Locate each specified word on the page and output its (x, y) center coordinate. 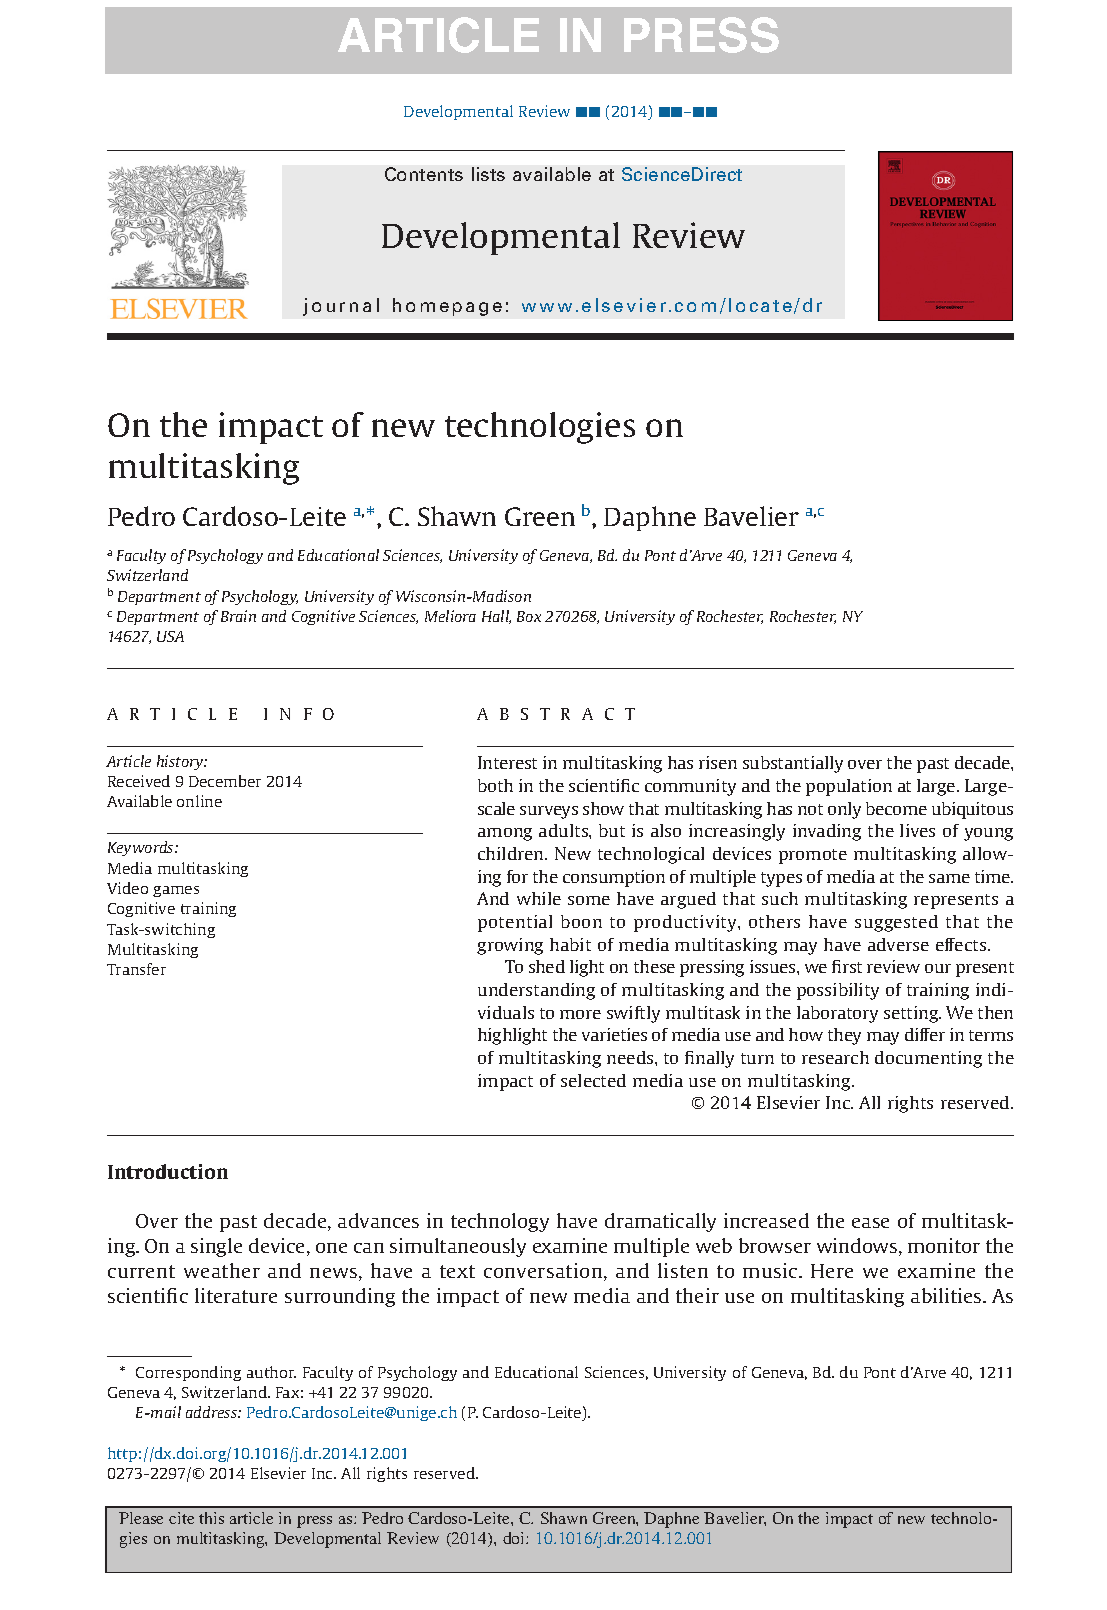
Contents (424, 174)
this (211, 1518)
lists (488, 174)
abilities (947, 1295)
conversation (544, 1272)
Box (529, 616)
